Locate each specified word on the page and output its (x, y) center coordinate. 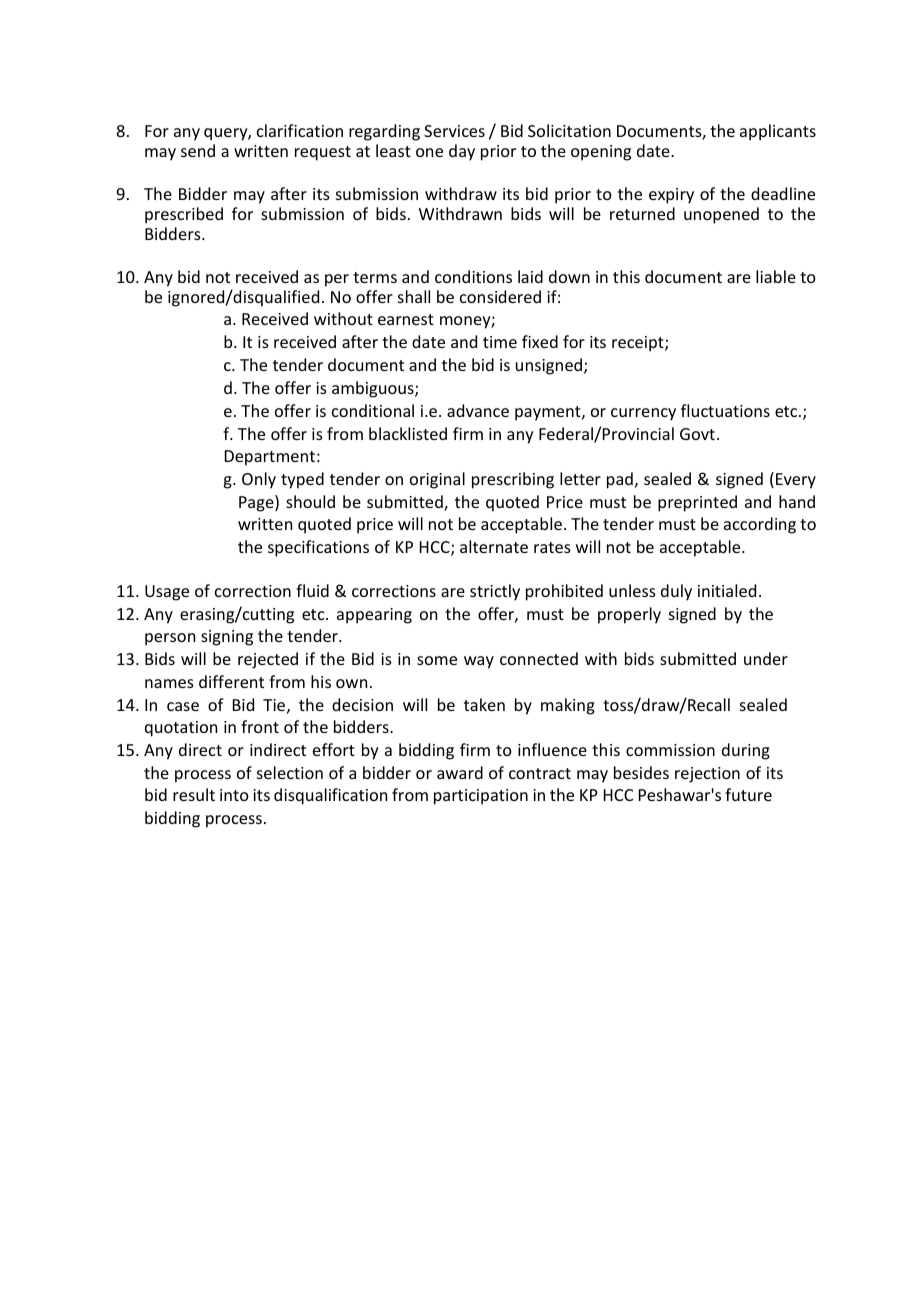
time (500, 342)
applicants (778, 132)
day (462, 152)
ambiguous (374, 389)
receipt (639, 344)
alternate (494, 546)
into (234, 795)
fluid (312, 590)
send (198, 150)
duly (676, 592)
